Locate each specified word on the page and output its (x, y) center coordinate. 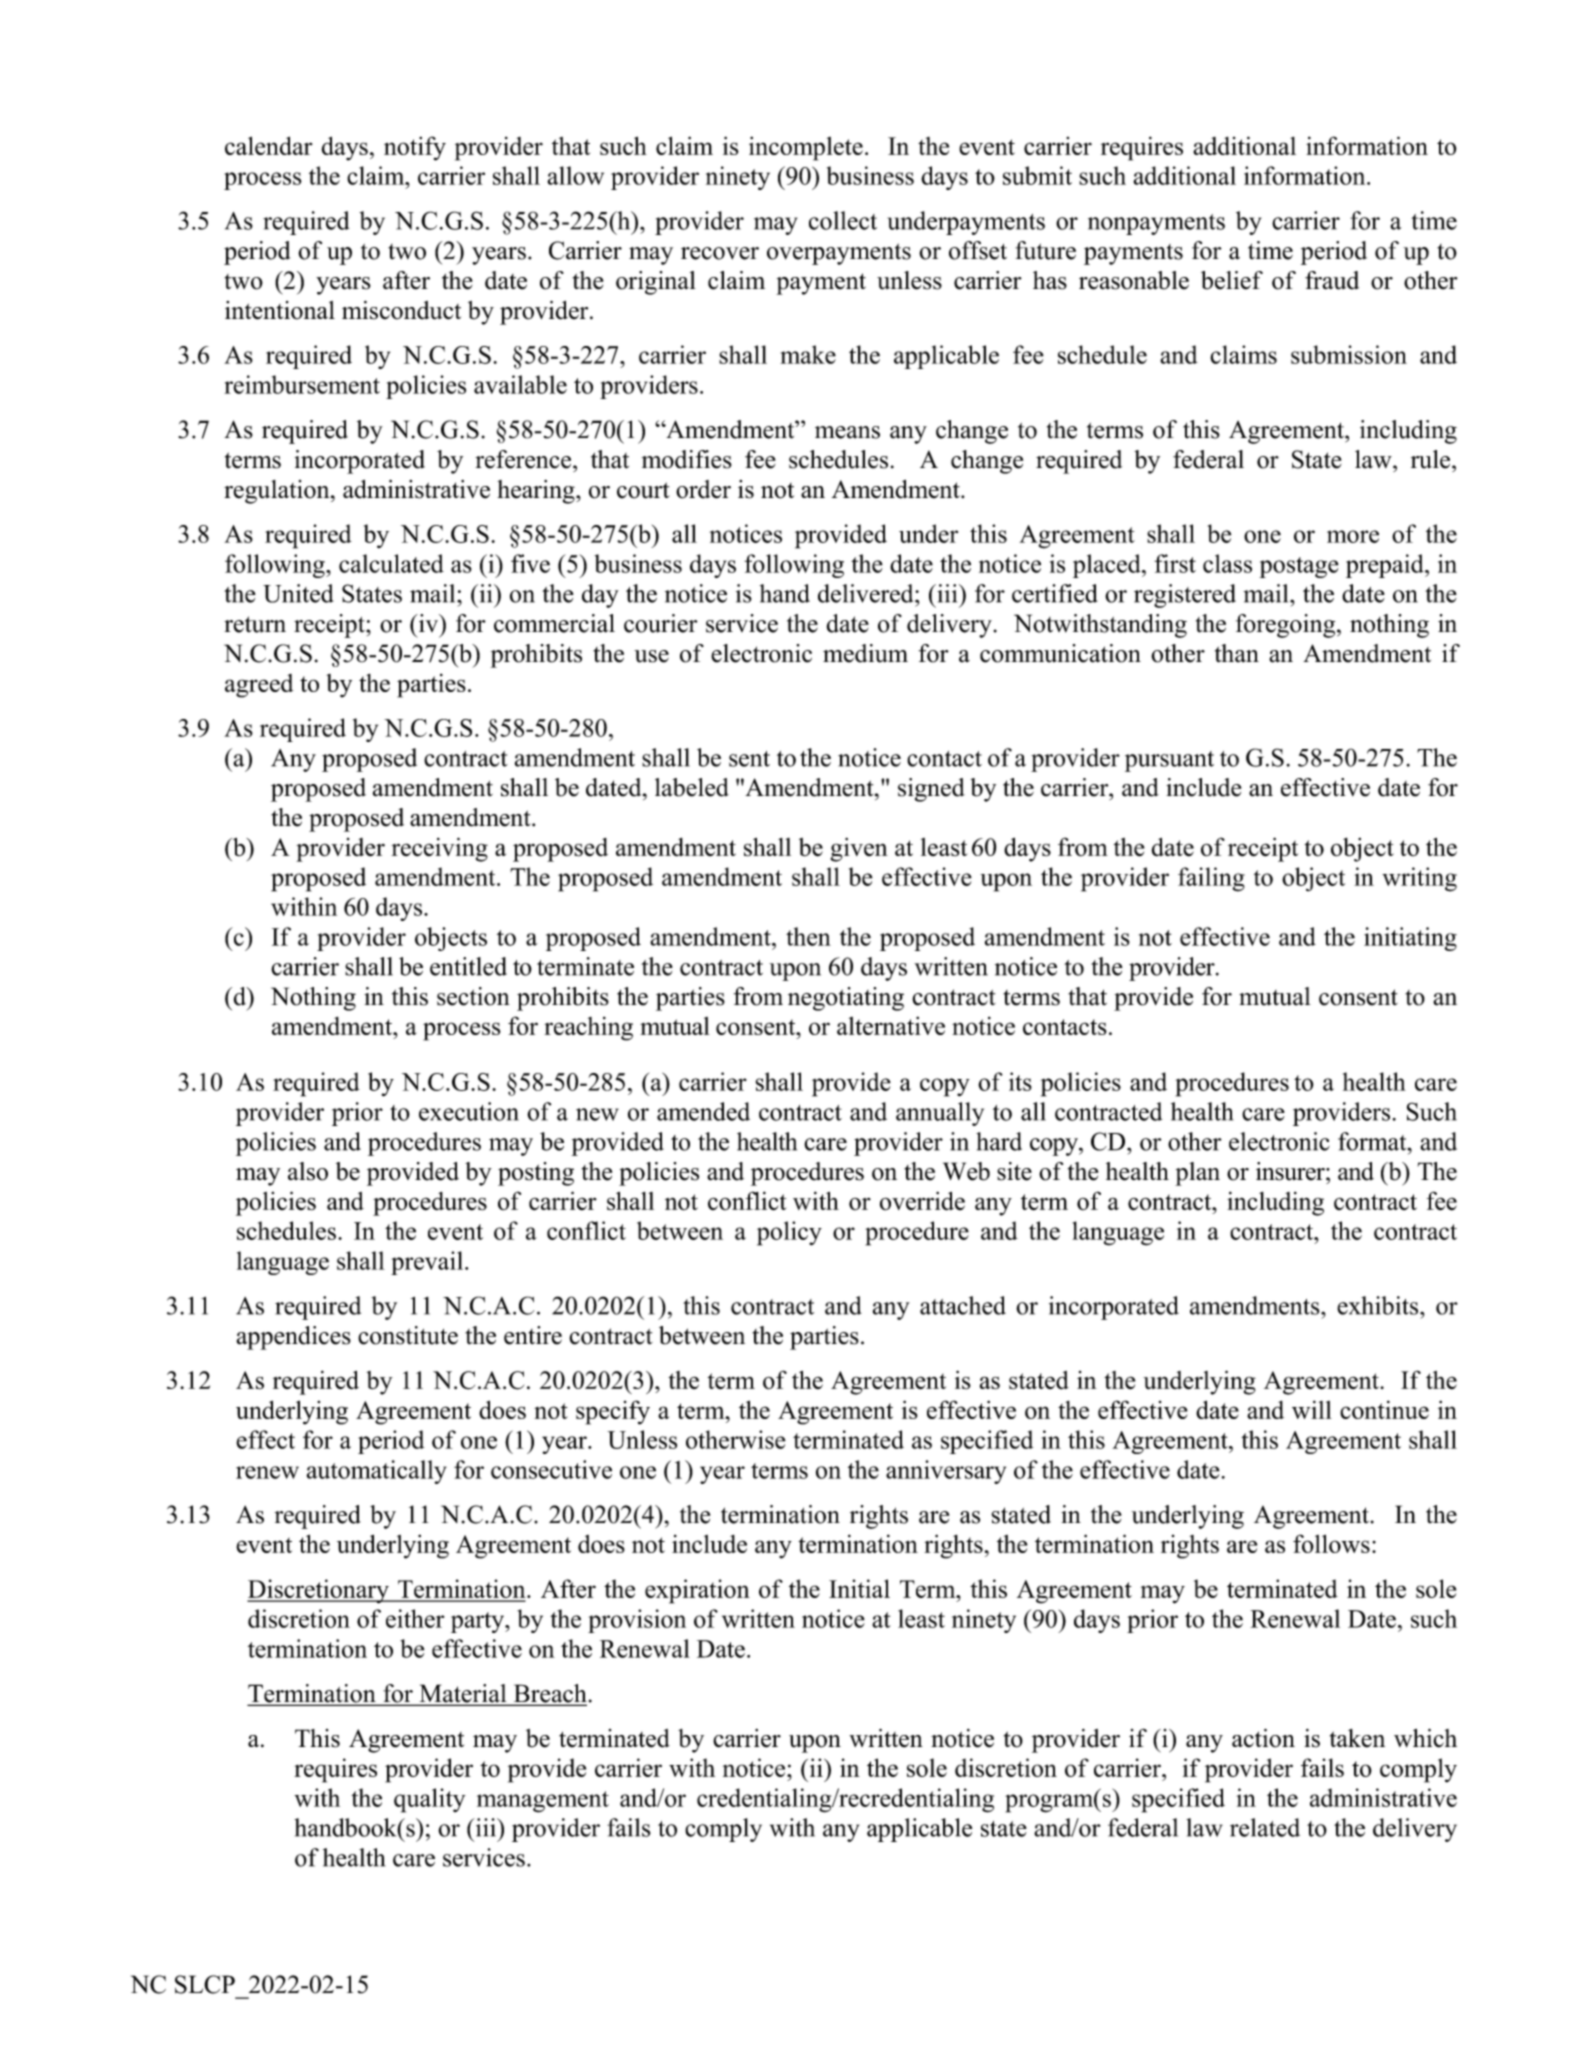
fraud (1332, 280)
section (473, 996)
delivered (867, 593)
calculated (391, 563)
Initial (859, 1588)
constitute (408, 1335)
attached (963, 1305)
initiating (1410, 939)
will (1312, 1409)
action (1263, 1738)
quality (430, 1800)
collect (843, 220)
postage (1299, 567)
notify (415, 148)
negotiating (846, 999)
